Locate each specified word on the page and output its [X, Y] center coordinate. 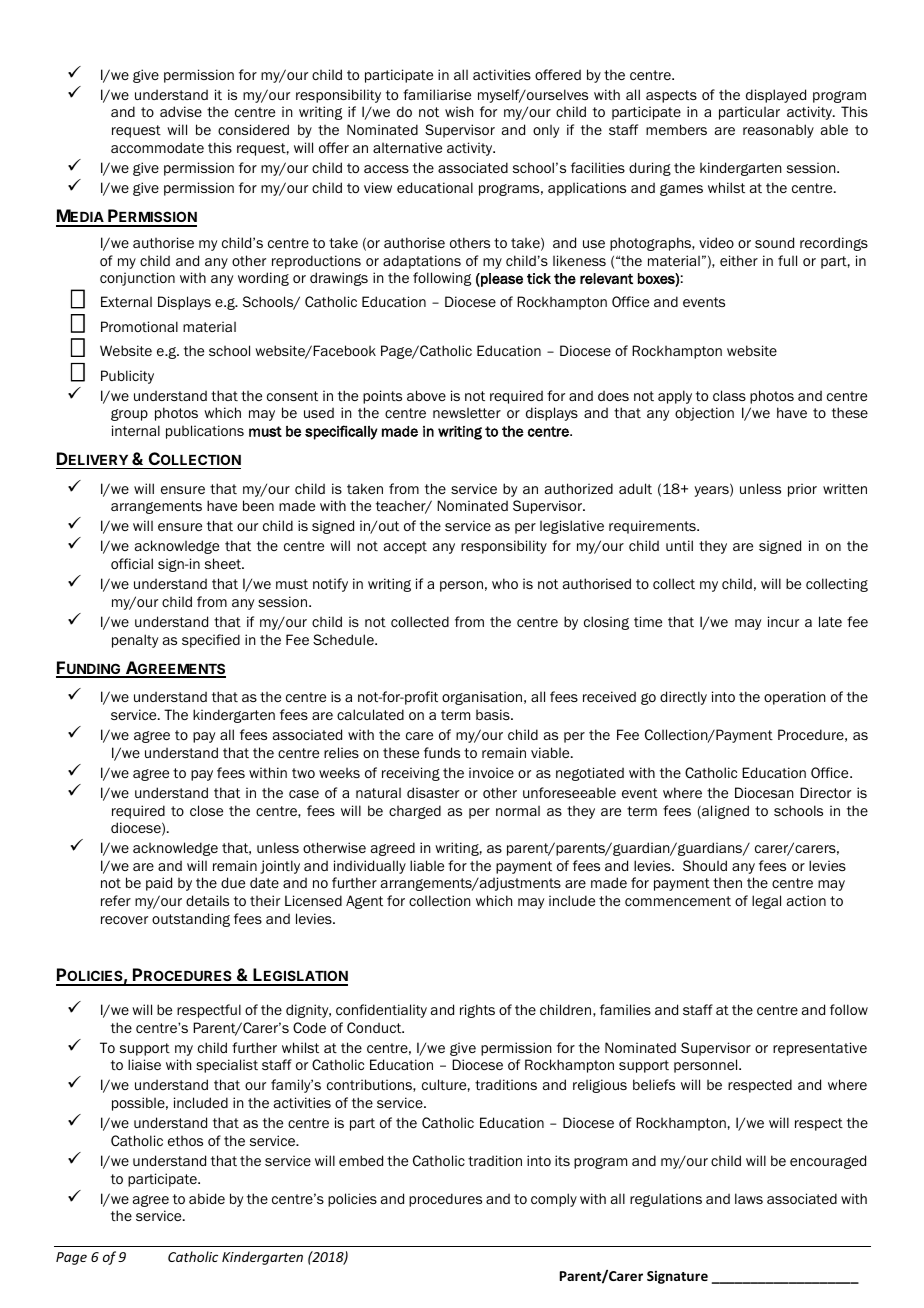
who [505, 583]
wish [459, 111]
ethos [185, 1141]
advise [181, 111]
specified [211, 641]
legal [766, 902]
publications [205, 432]
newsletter [467, 413]
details [207, 900]
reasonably [778, 131]
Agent [364, 902]
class [729, 395]
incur [783, 621]
